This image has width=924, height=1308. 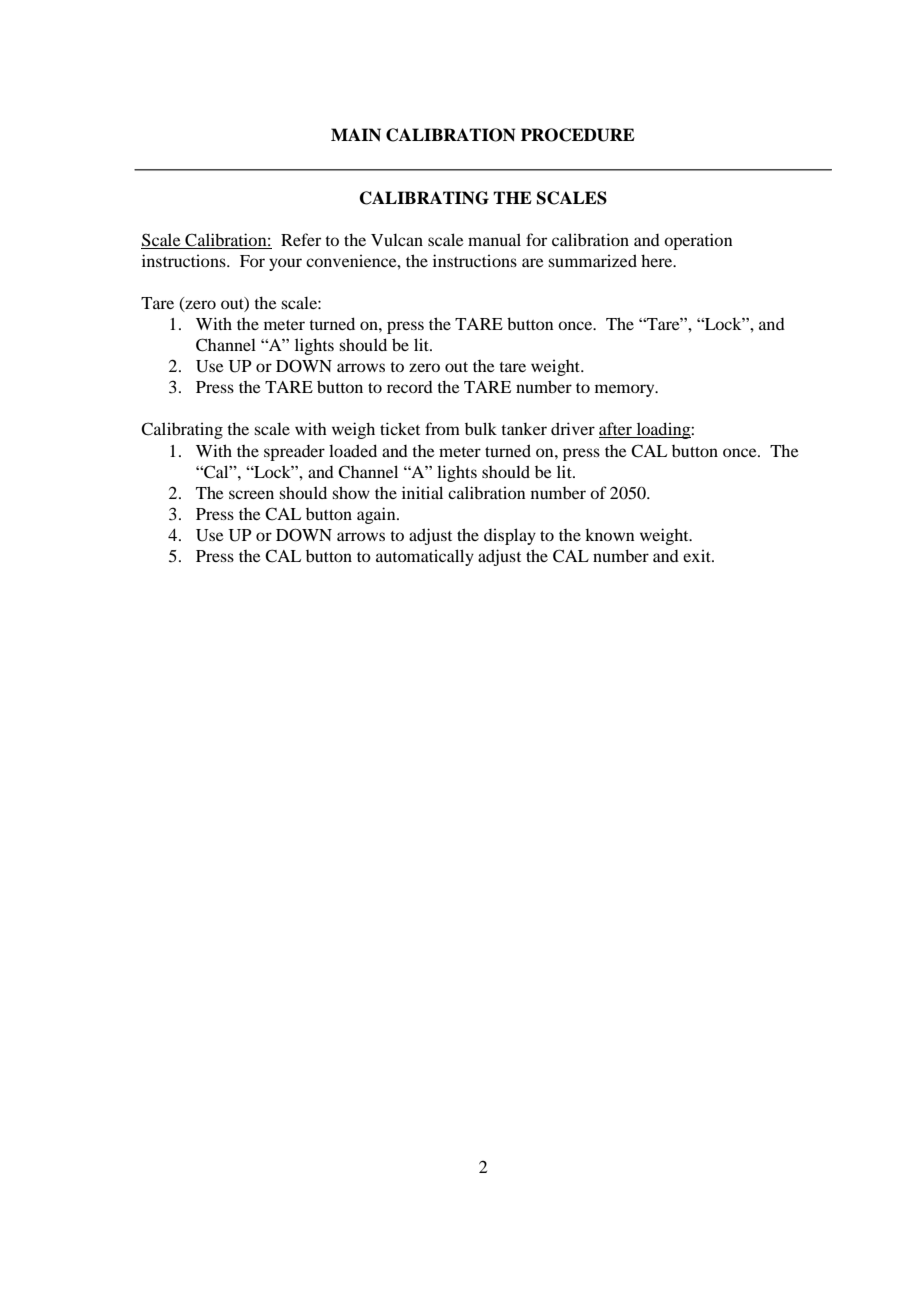 I want to click on after, so click(x=617, y=430).
